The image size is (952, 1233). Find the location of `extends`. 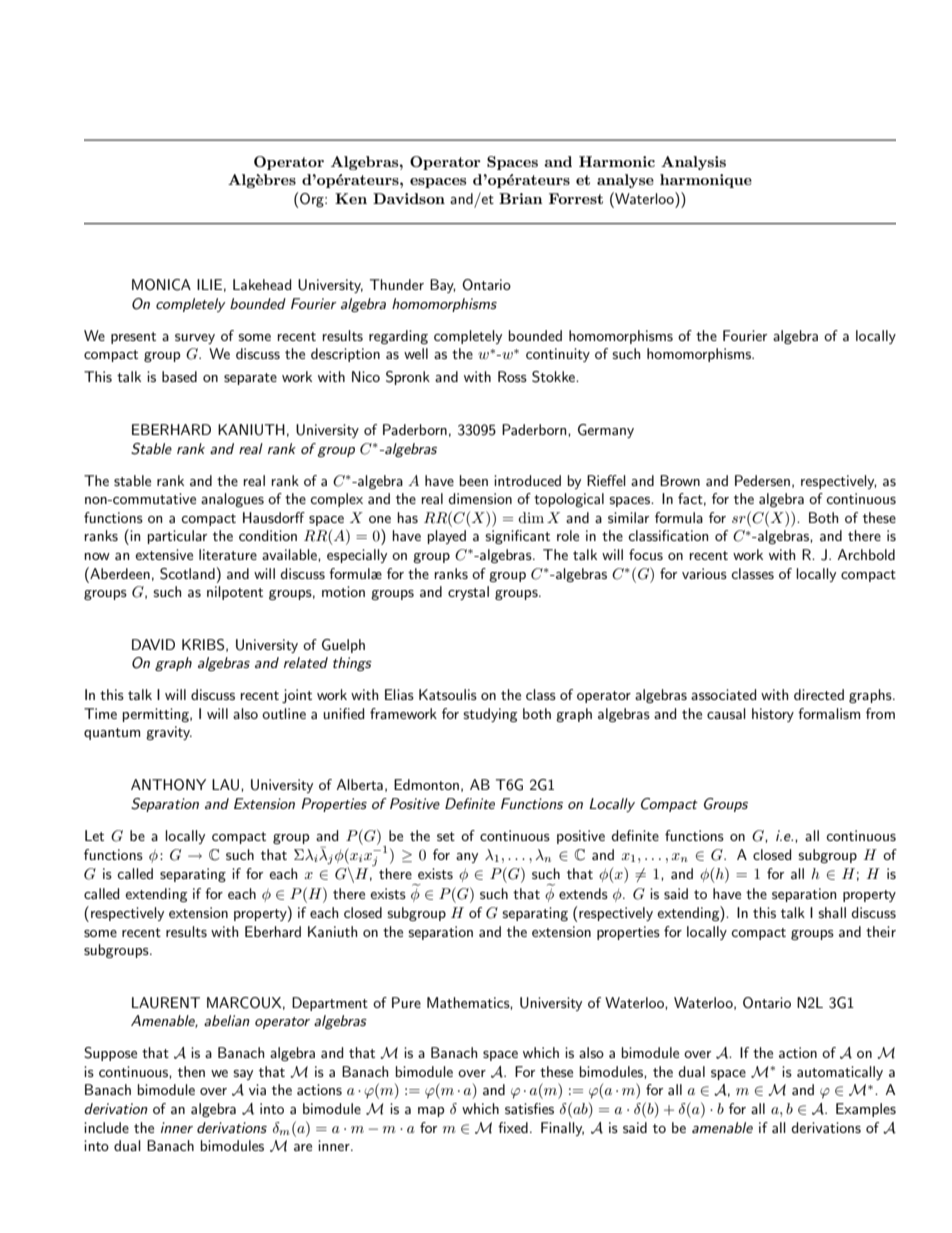

extends is located at coordinates (583, 893).
